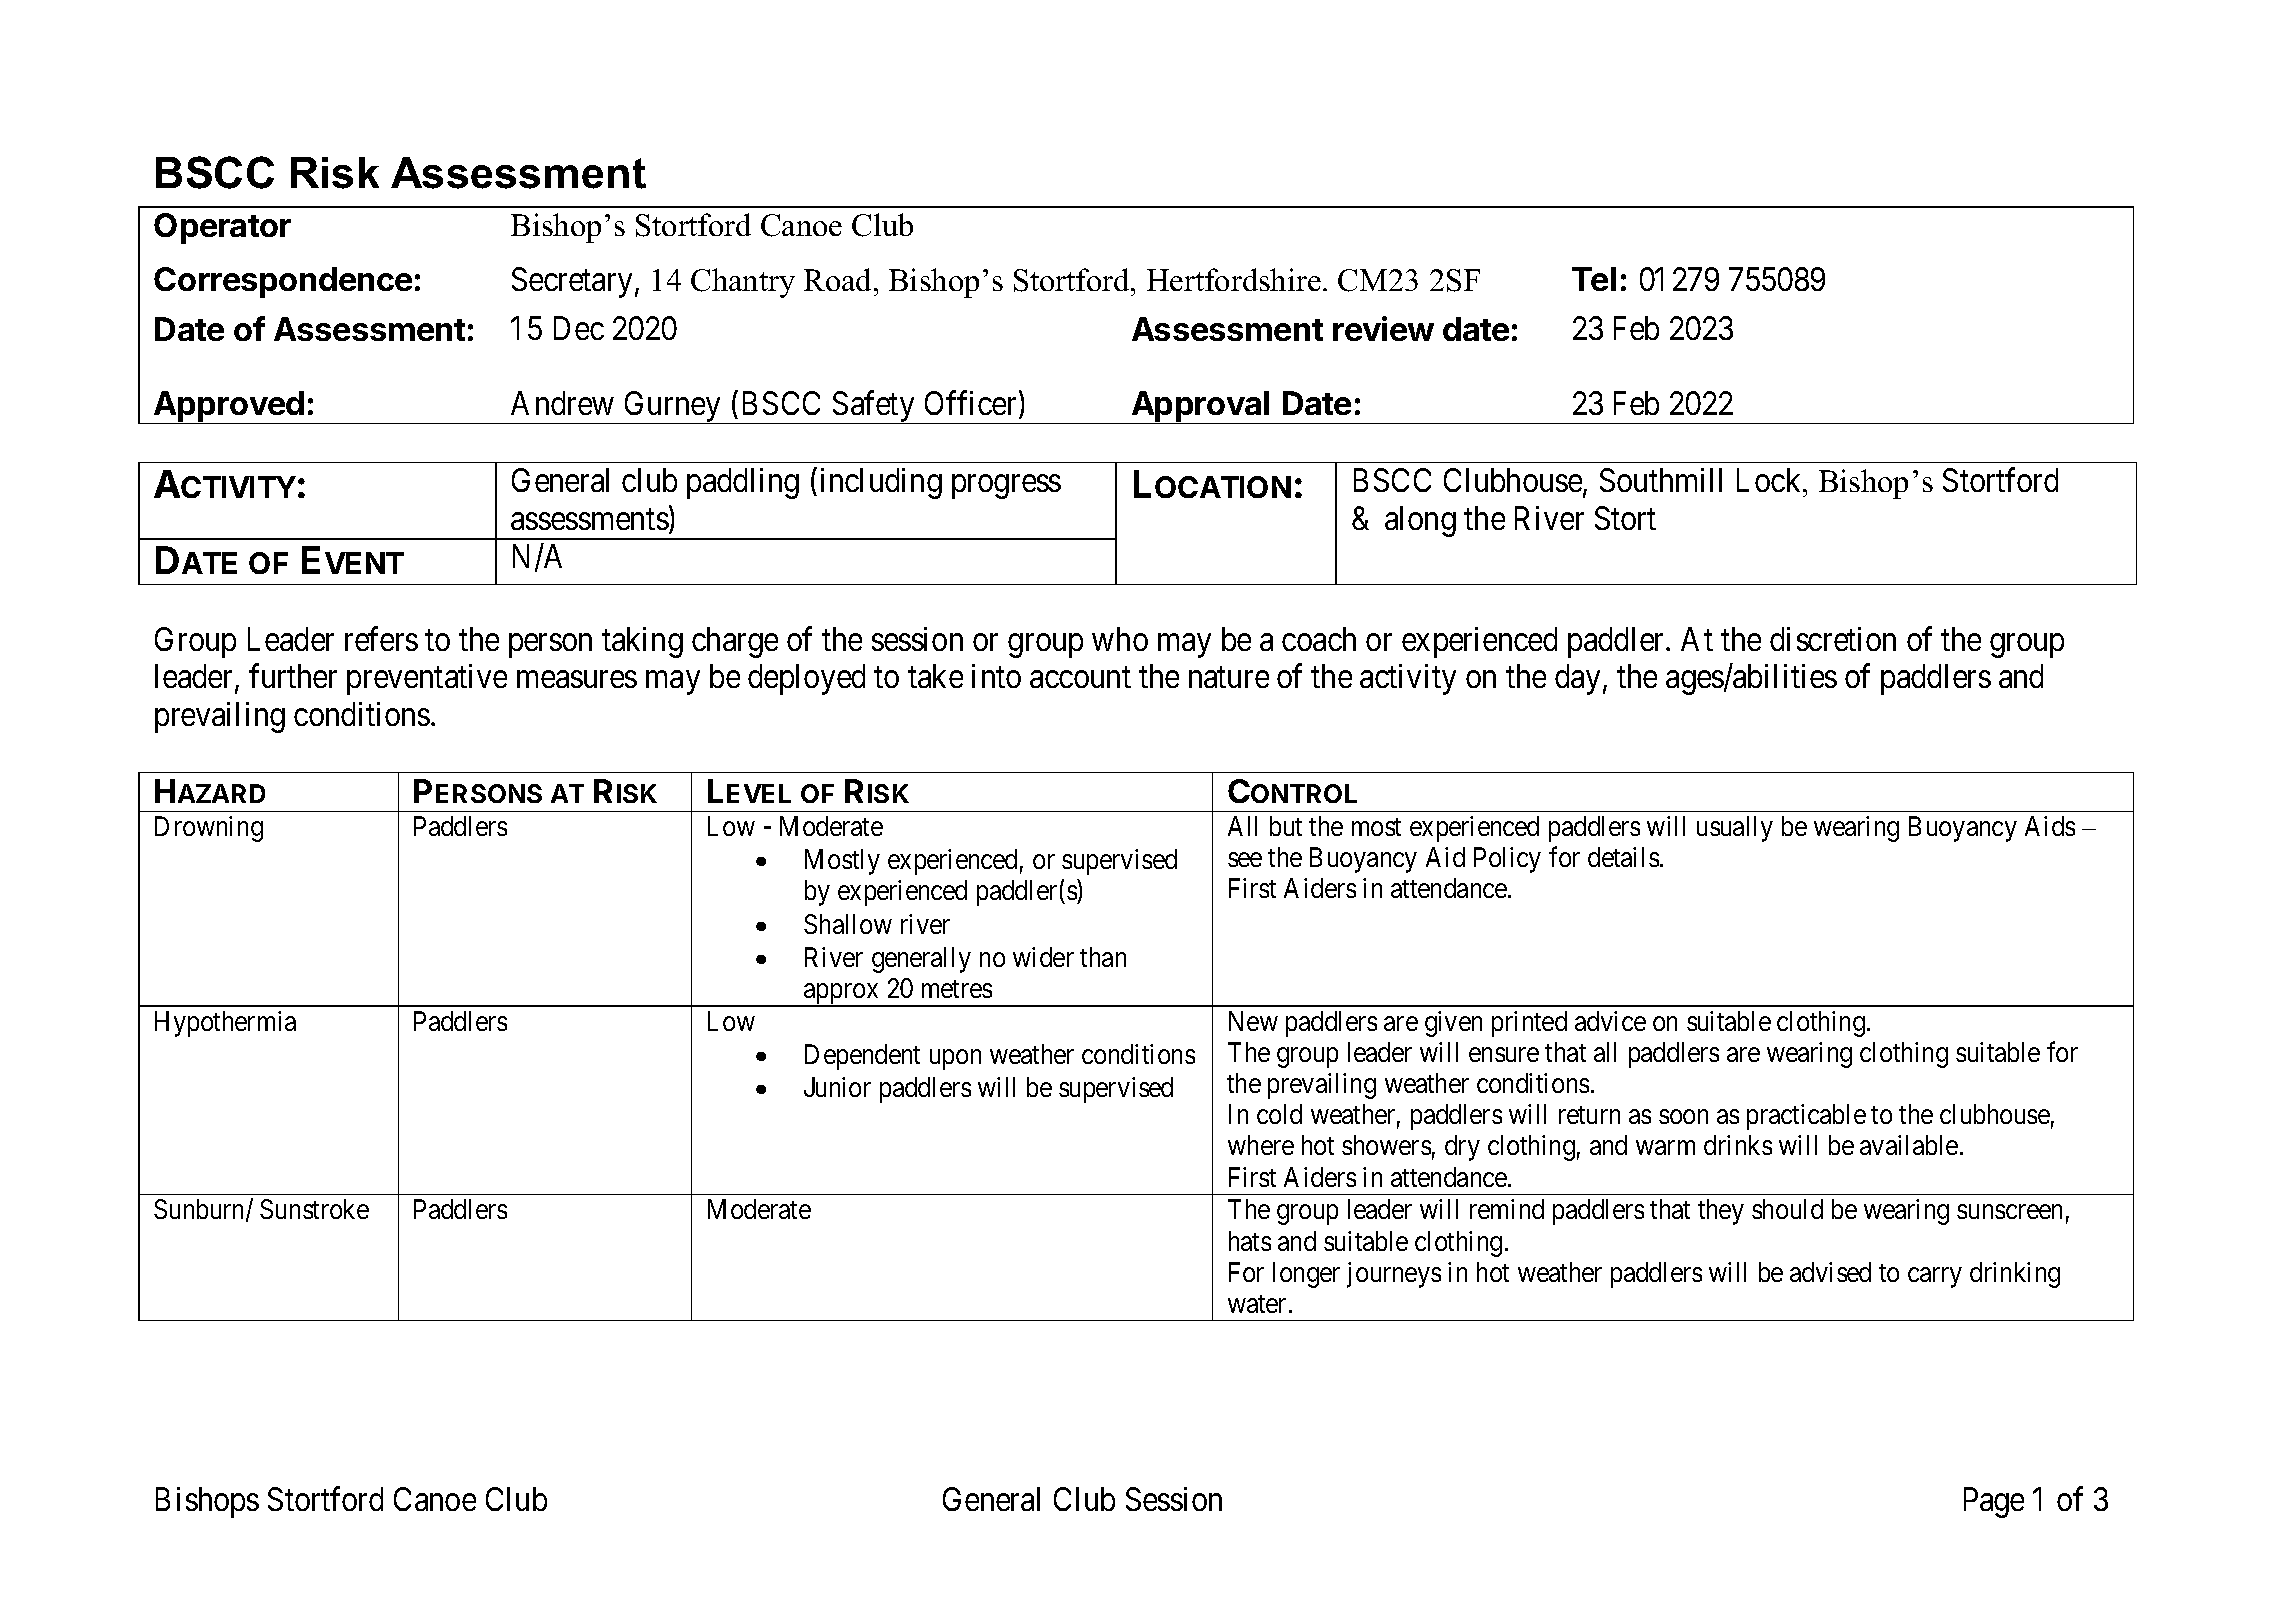 The width and height of the screenshot is (2286, 1616). Describe the element at coordinates (1257, 1304) in the screenshot. I see `water` at that location.
